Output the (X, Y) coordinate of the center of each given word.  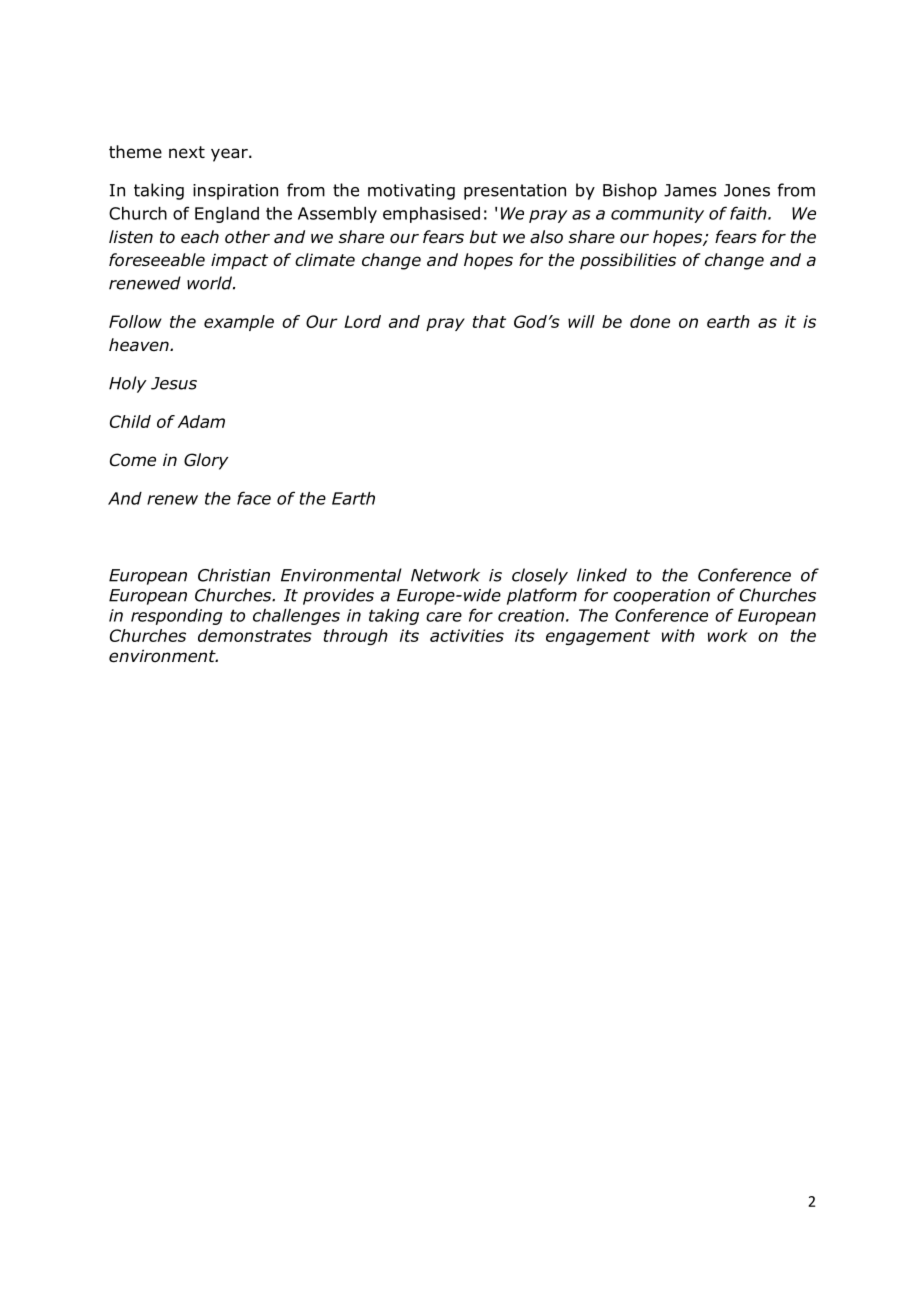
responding (177, 617)
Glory (206, 461)
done (650, 321)
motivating (411, 192)
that (489, 321)
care (444, 617)
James (690, 190)
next (187, 152)
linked (602, 575)
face (254, 498)
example (239, 323)
